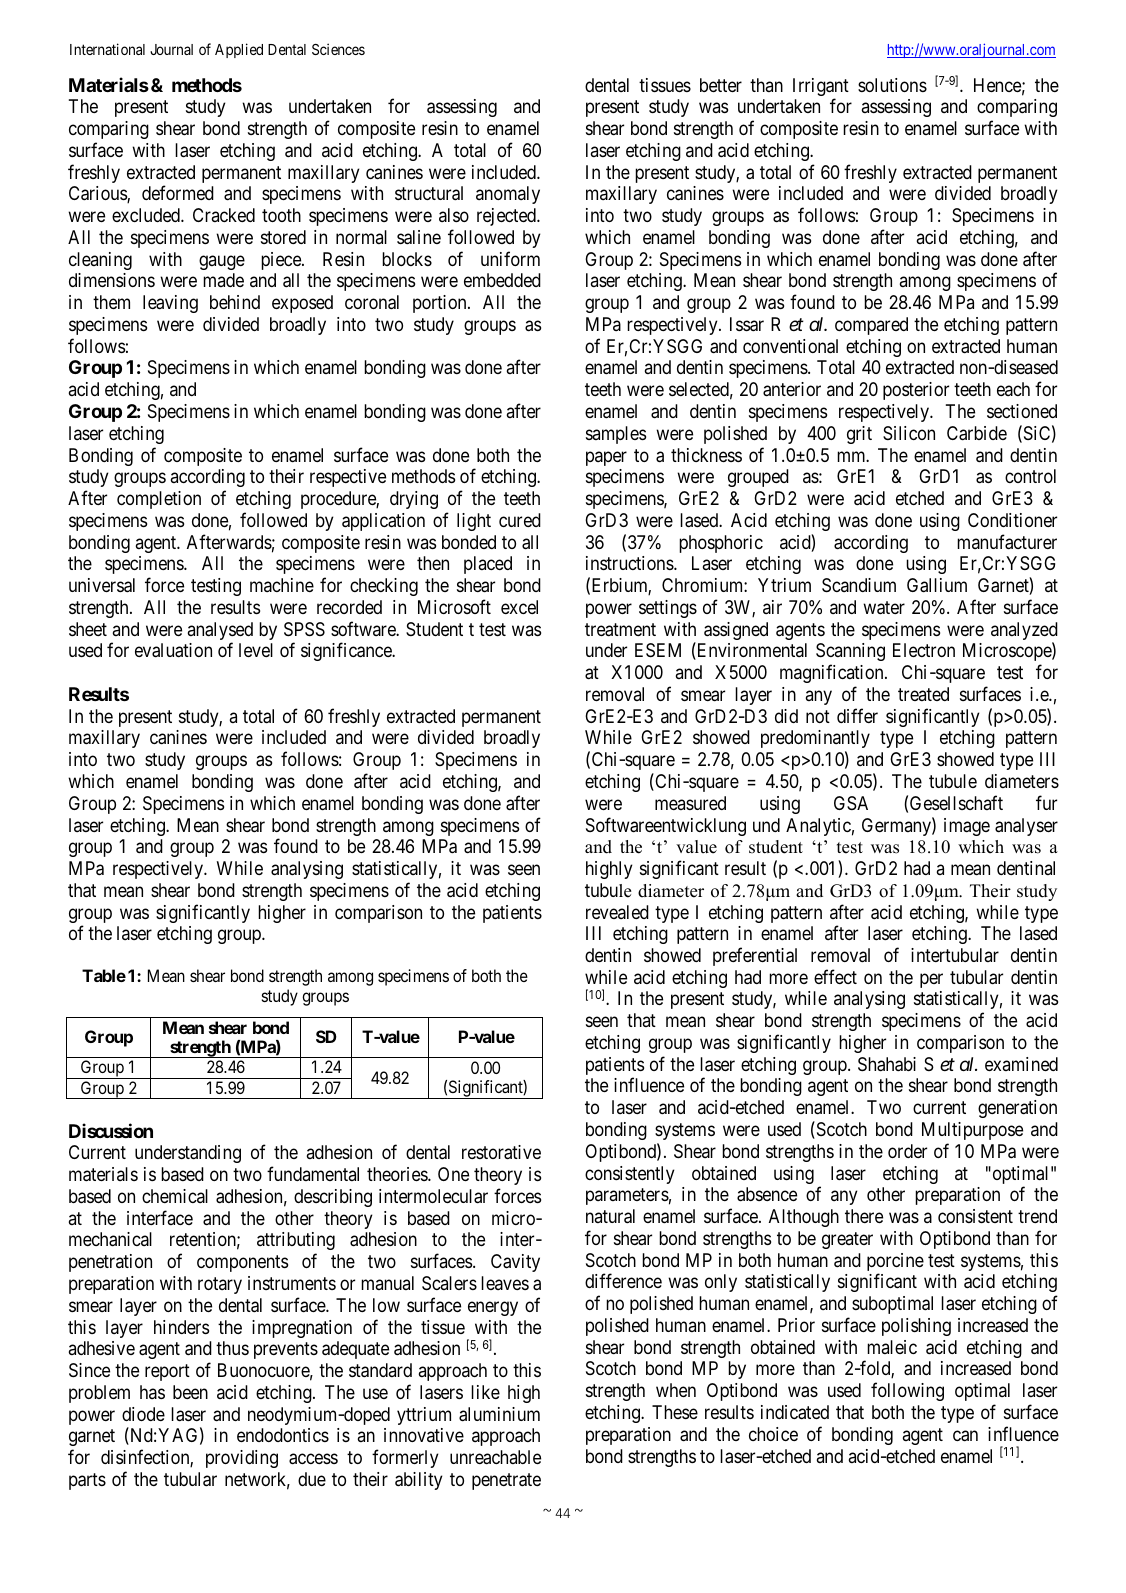 This image has width=1126, height=1593. What do you see at coordinates (617, 912) in the image?
I see `revealed` at bounding box center [617, 912].
